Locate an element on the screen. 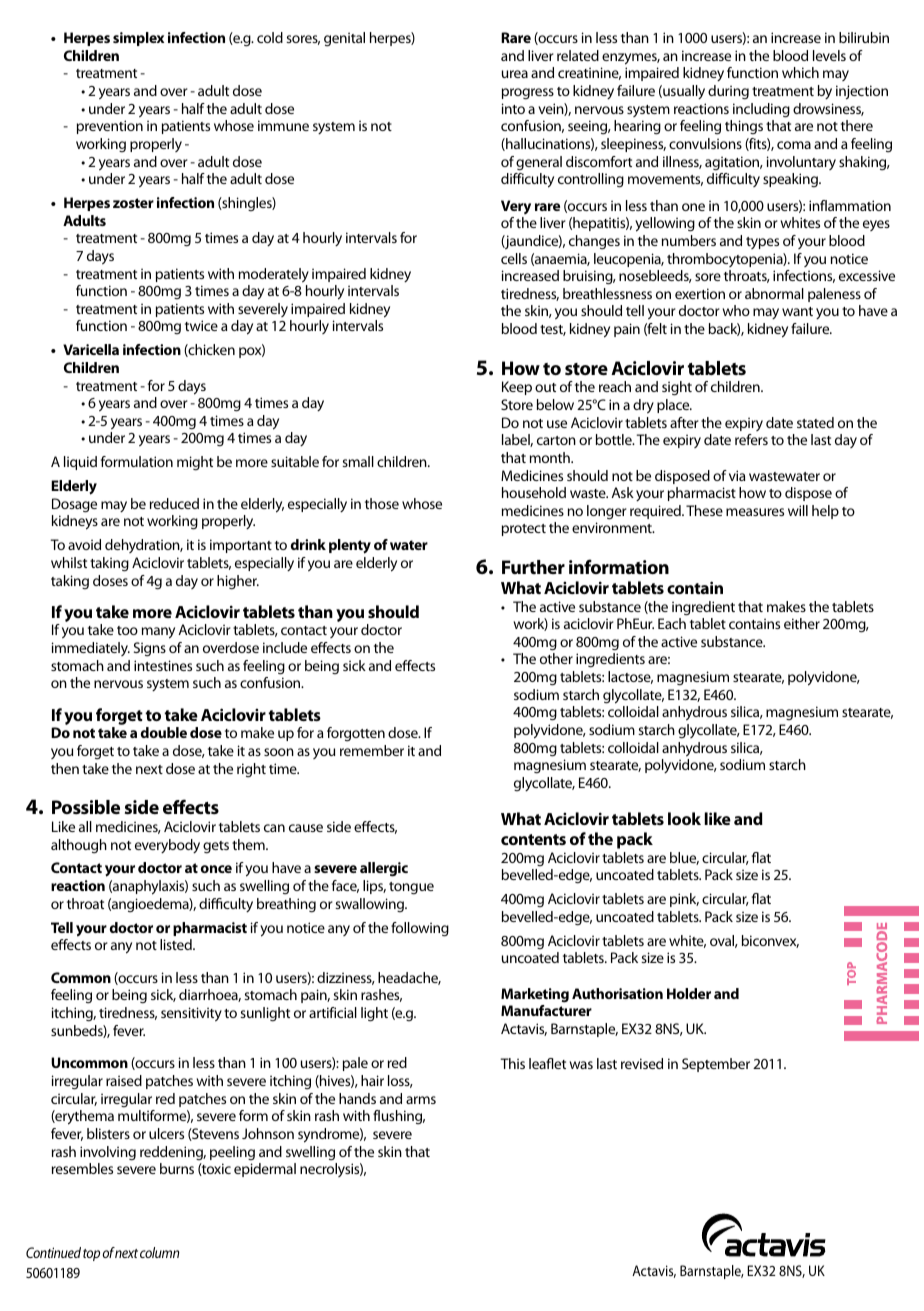  simplex is located at coordinates (138, 39).
